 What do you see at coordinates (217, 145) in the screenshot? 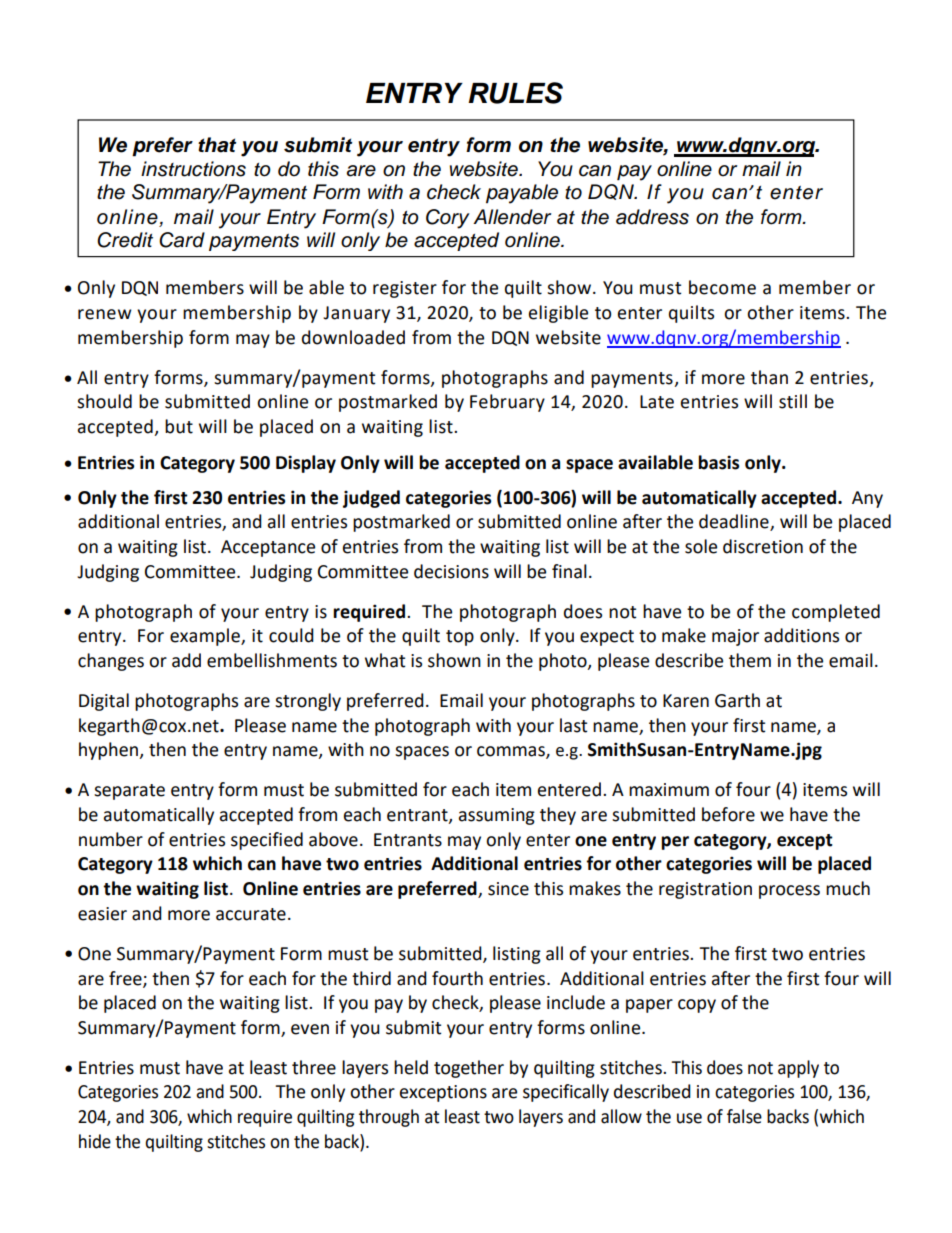
I see `that` at bounding box center [217, 145].
